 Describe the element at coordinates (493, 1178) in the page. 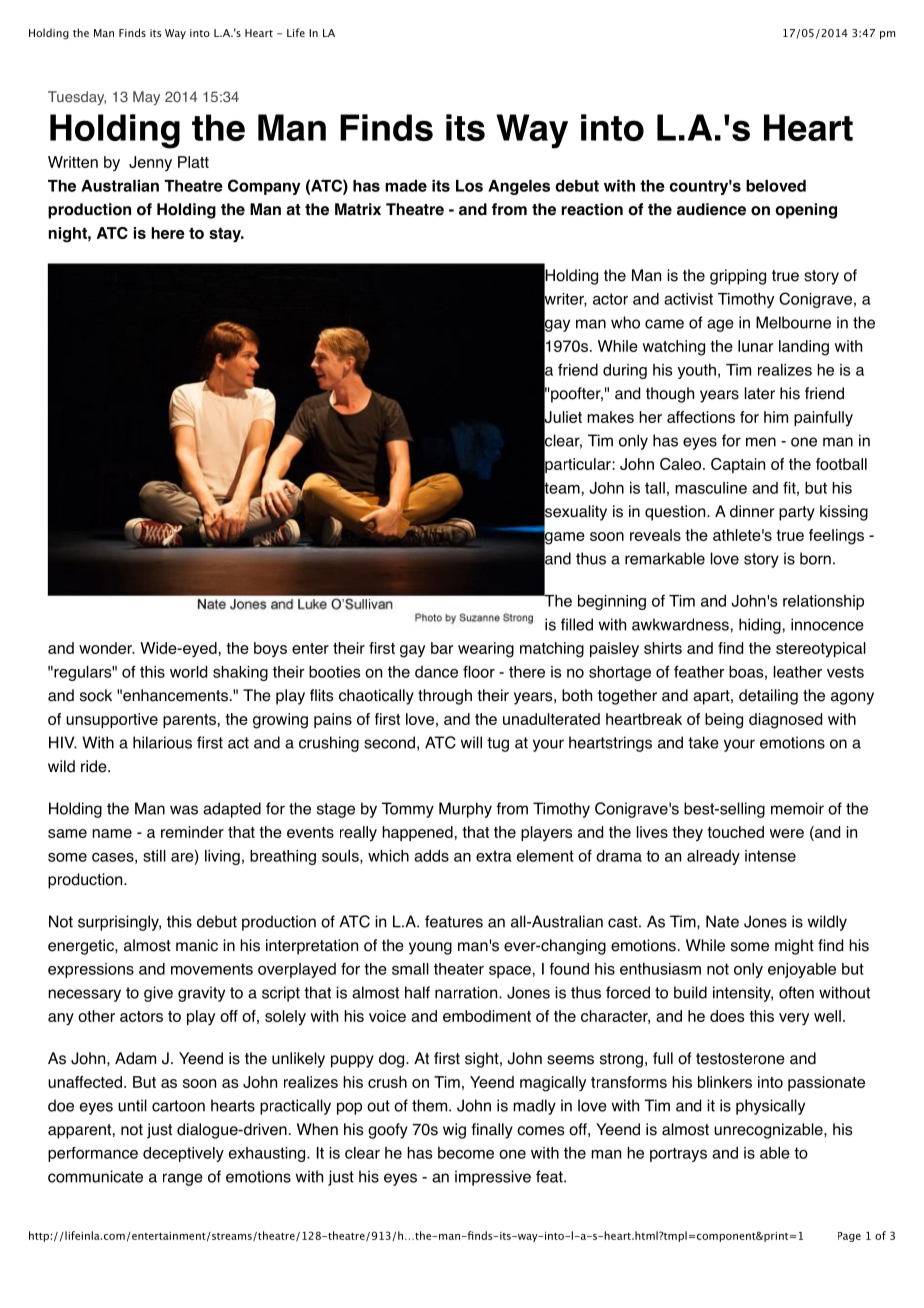

I see `impressive` at that location.
